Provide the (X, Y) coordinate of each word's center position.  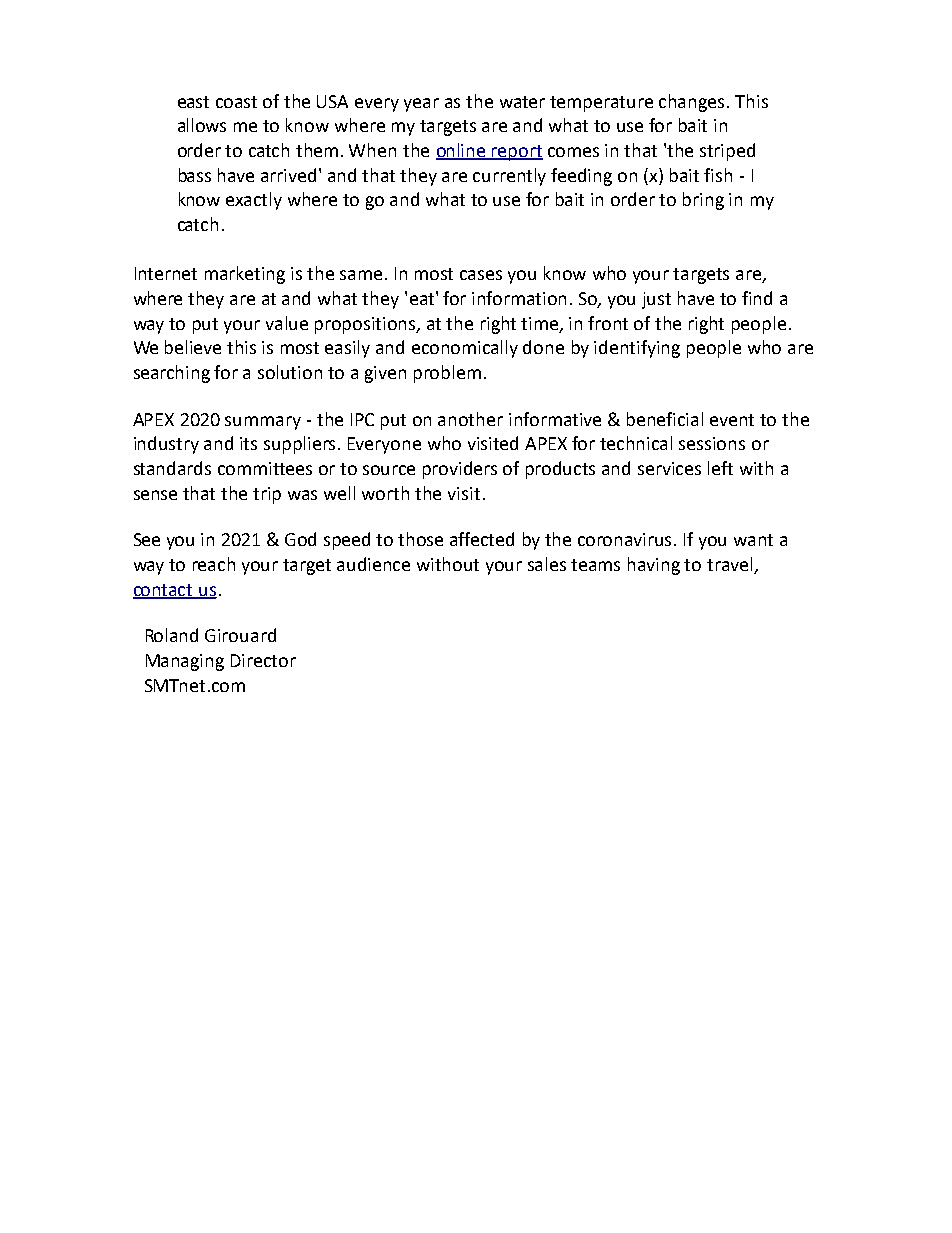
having (654, 566)
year (421, 105)
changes (691, 103)
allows (202, 125)
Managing (185, 662)
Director (263, 660)
